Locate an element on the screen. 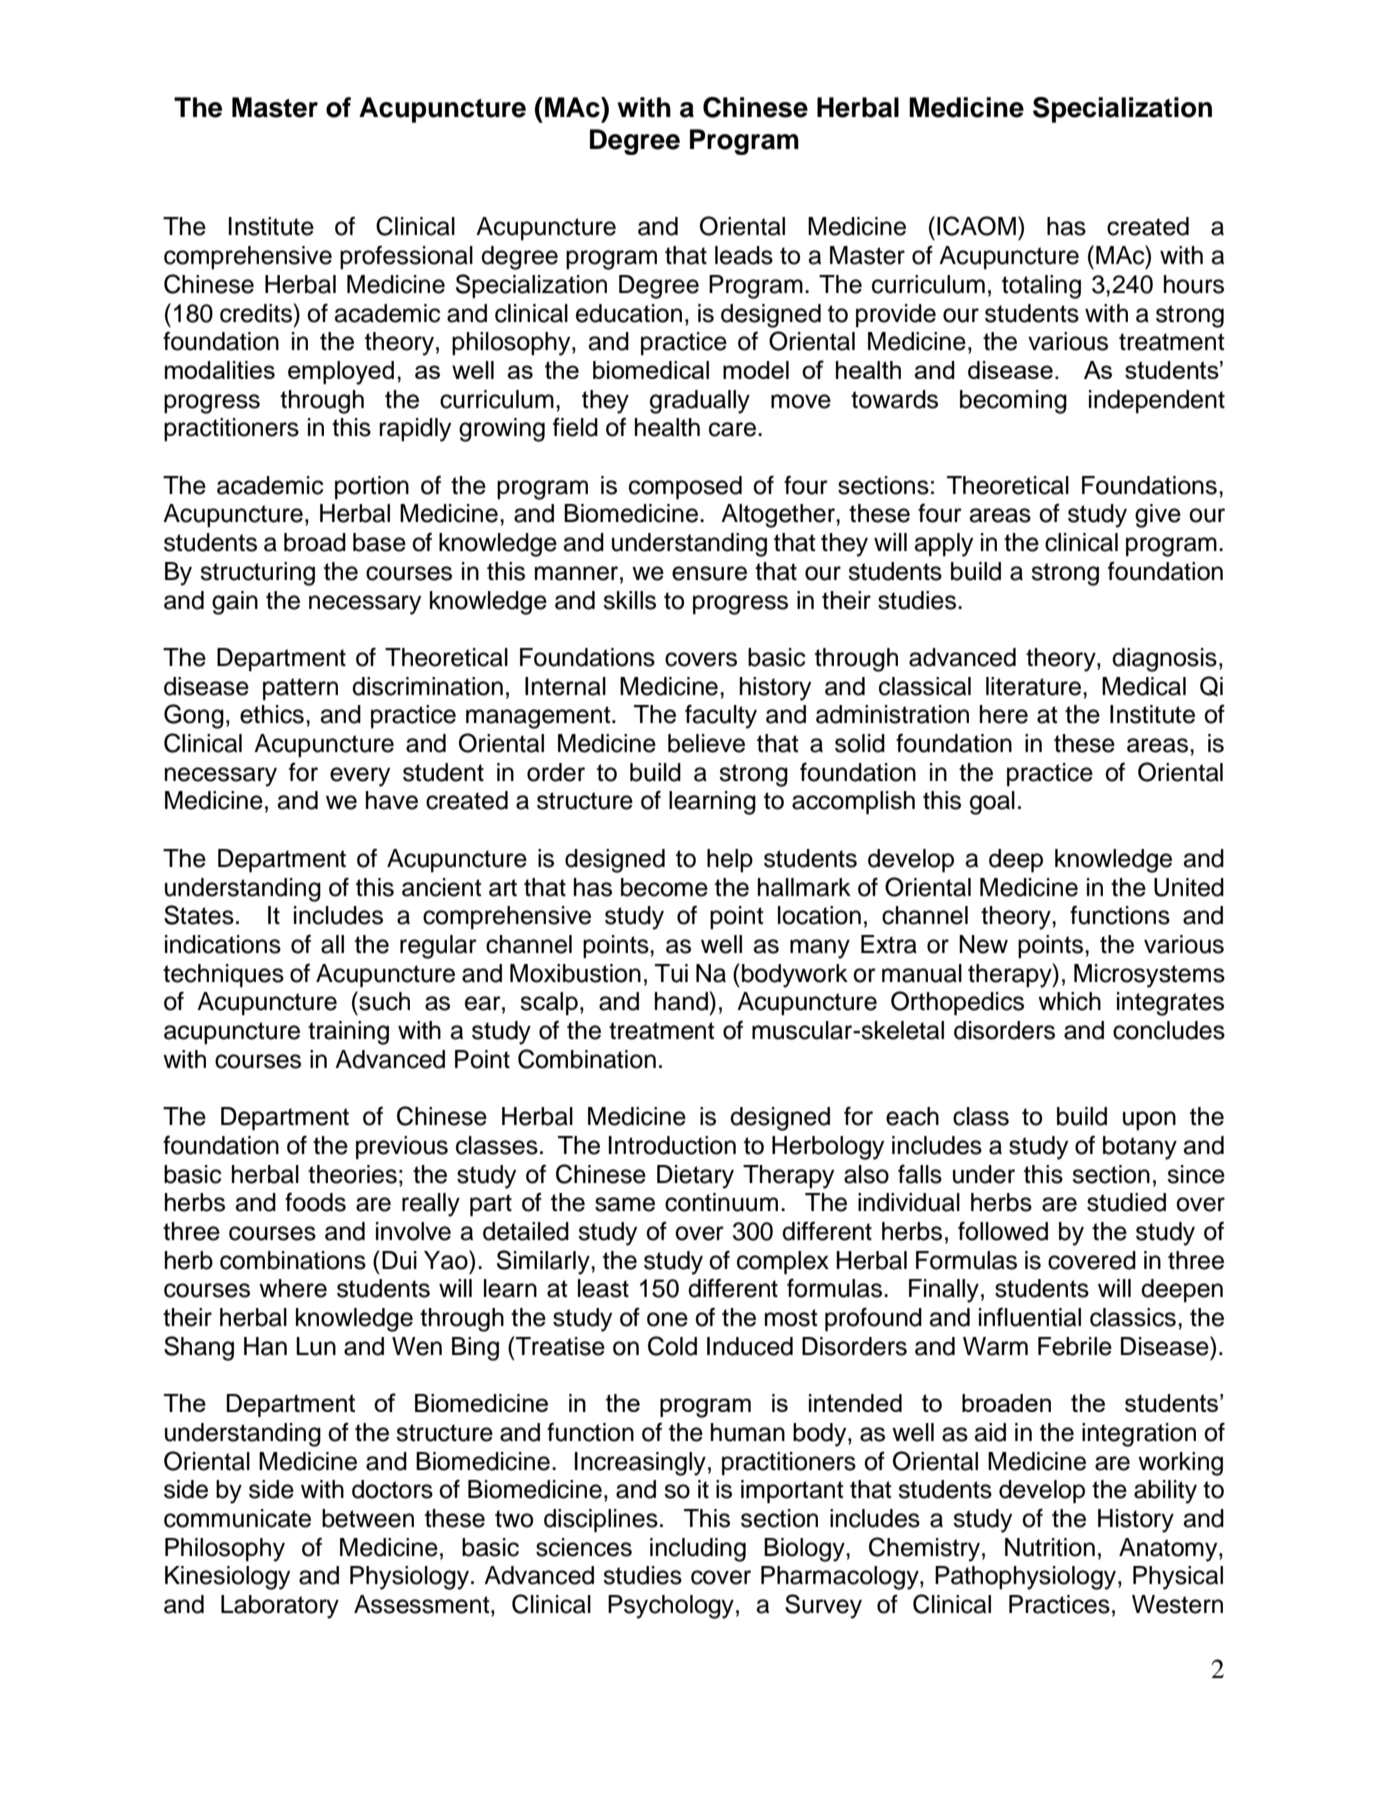 Image resolution: width=1388 pixels, height=1797 pixels. including is located at coordinates (698, 1550).
